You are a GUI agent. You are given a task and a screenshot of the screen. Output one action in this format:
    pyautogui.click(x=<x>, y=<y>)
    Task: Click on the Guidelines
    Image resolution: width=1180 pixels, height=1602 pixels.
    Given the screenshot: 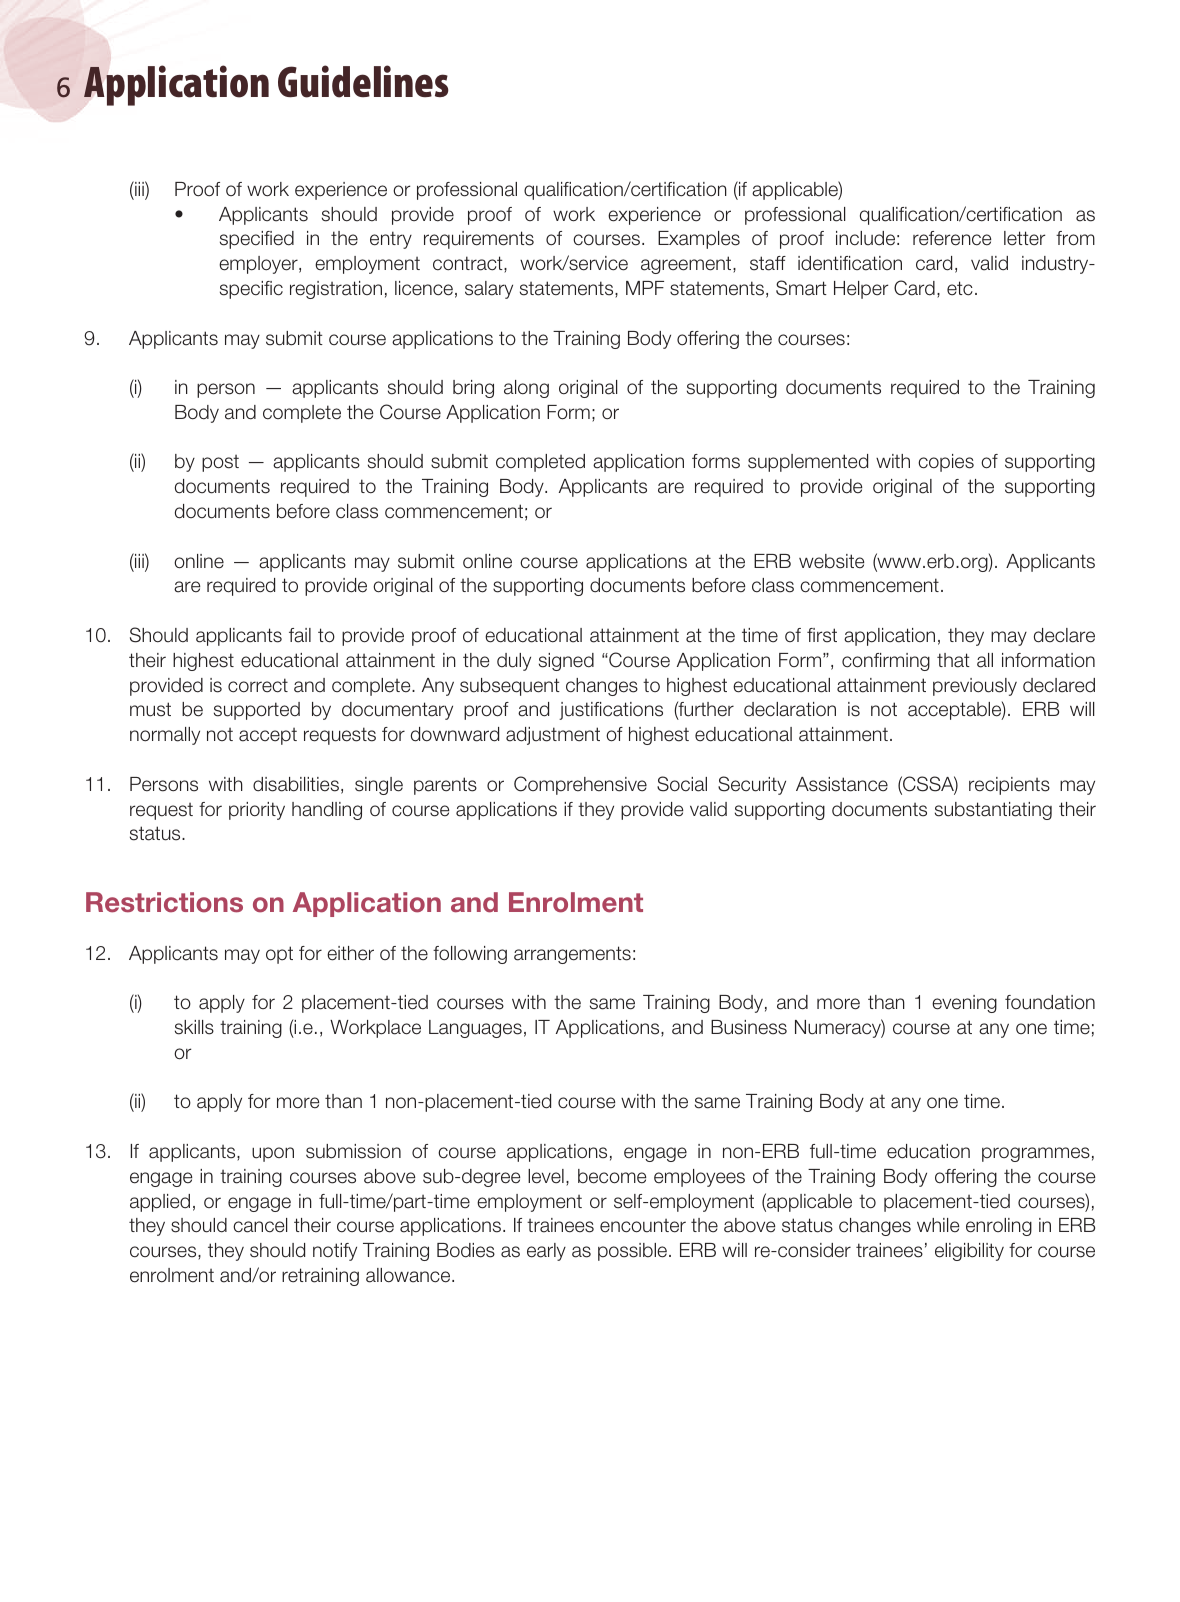 What is the action you would take?
    pyautogui.click(x=363, y=81)
